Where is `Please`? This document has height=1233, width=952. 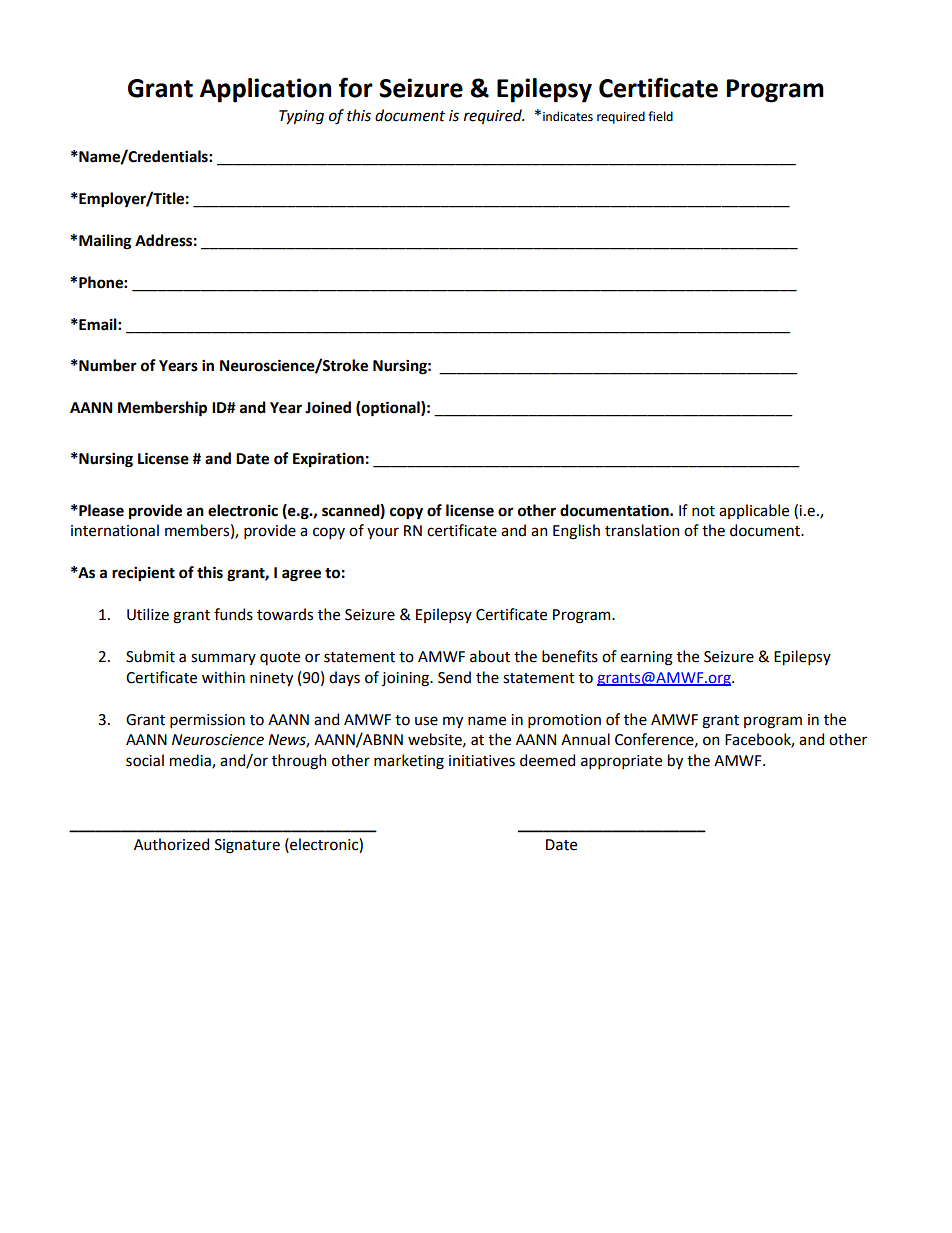
Please is located at coordinates (100, 510).
